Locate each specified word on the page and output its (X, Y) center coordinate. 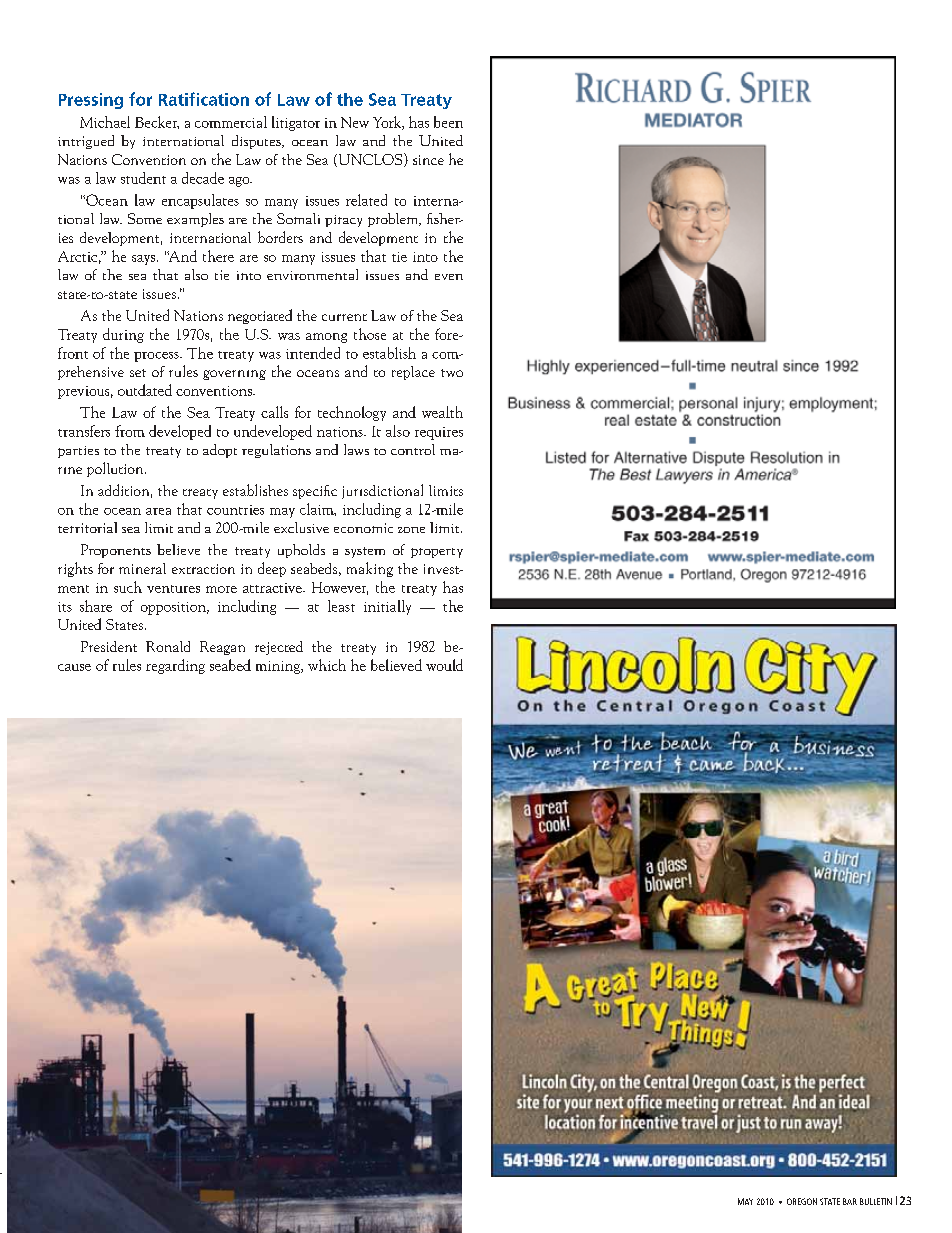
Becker (157, 122)
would (444, 665)
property (437, 553)
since (428, 160)
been (448, 122)
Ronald (168, 646)
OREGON (802, 1201)
